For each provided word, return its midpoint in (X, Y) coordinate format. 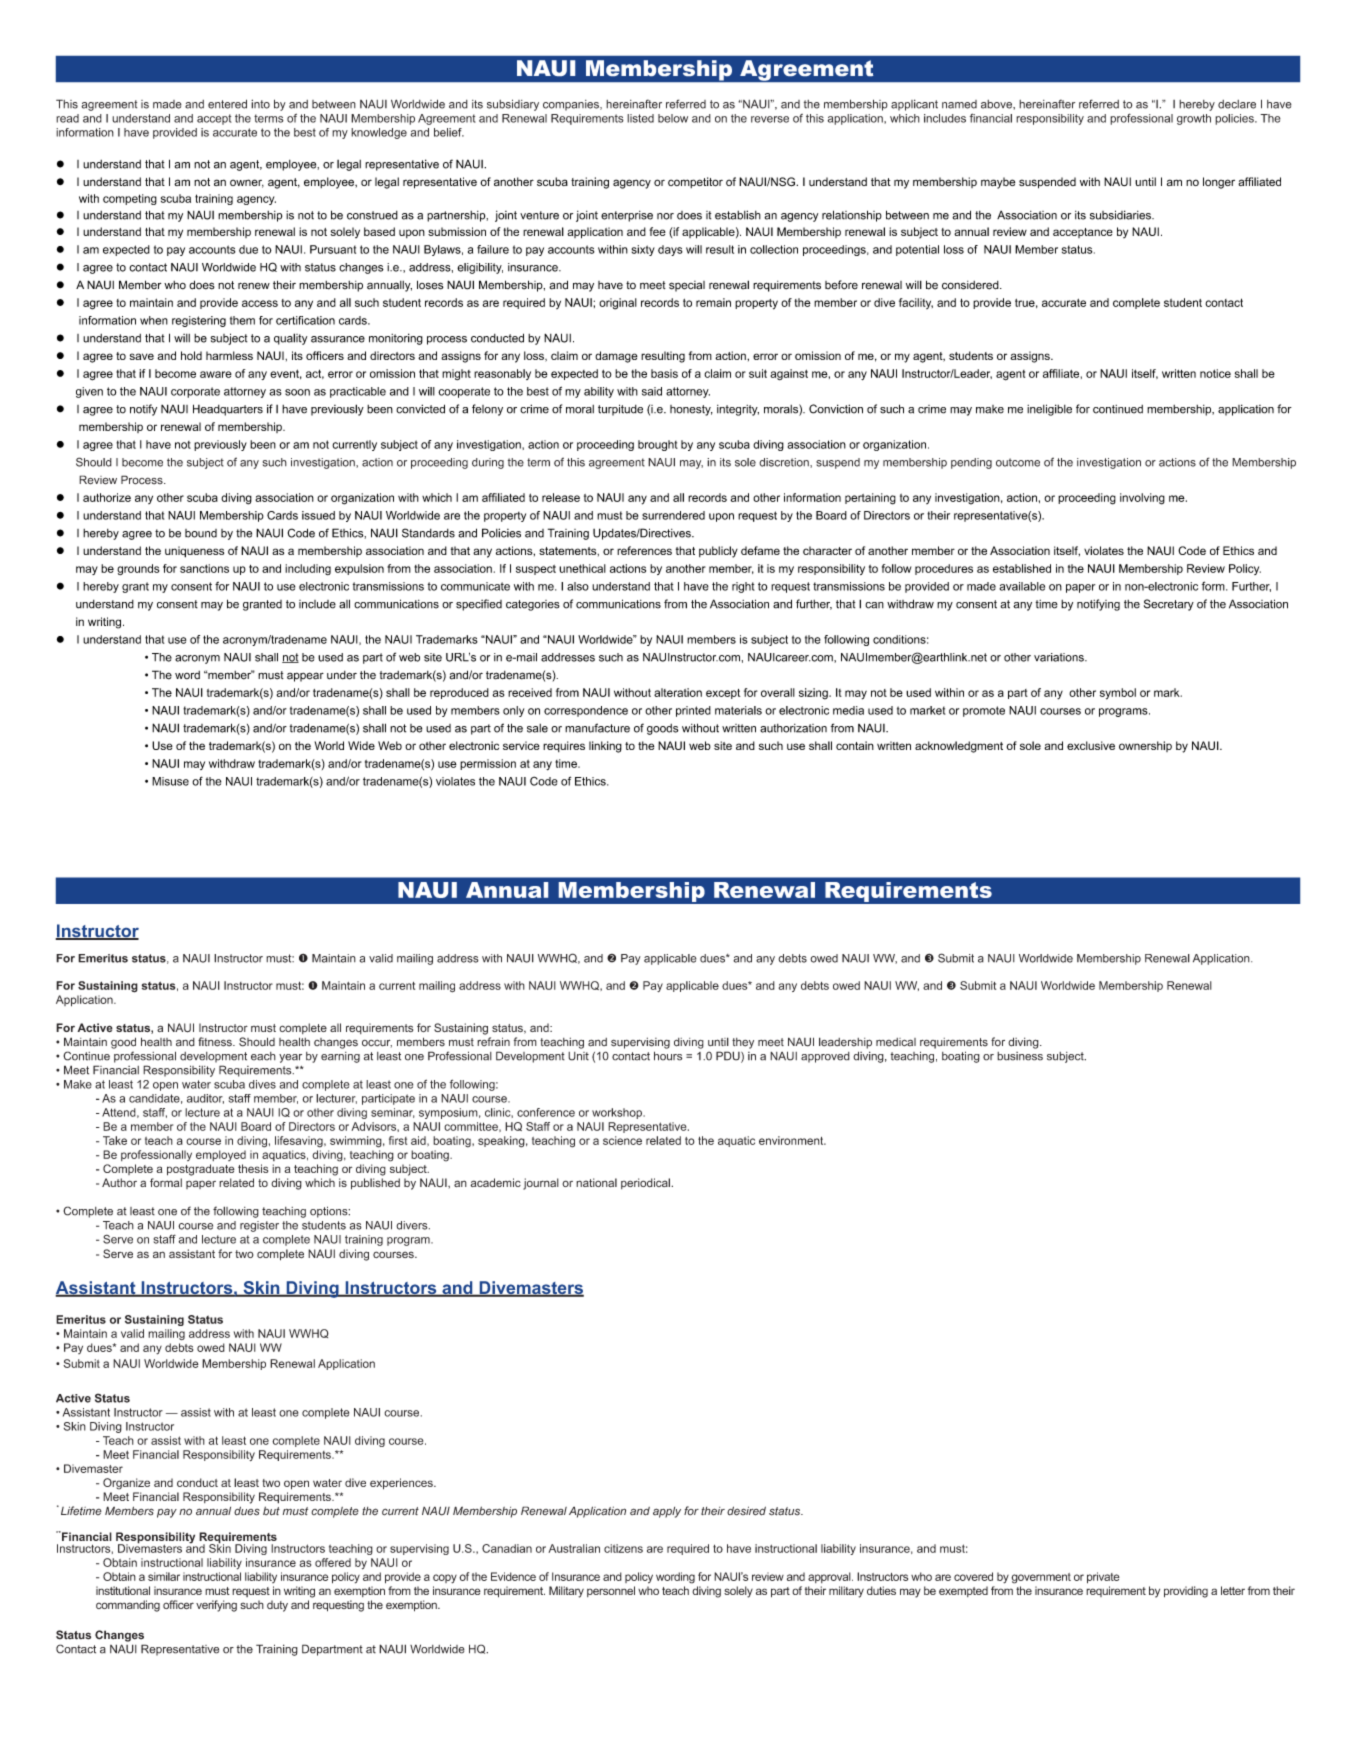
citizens (623, 1548)
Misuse (170, 781)
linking (605, 747)
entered (227, 104)
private (1103, 1578)
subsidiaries (1121, 215)
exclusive (1091, 745)
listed (640, 118)
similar (164, 1576)
